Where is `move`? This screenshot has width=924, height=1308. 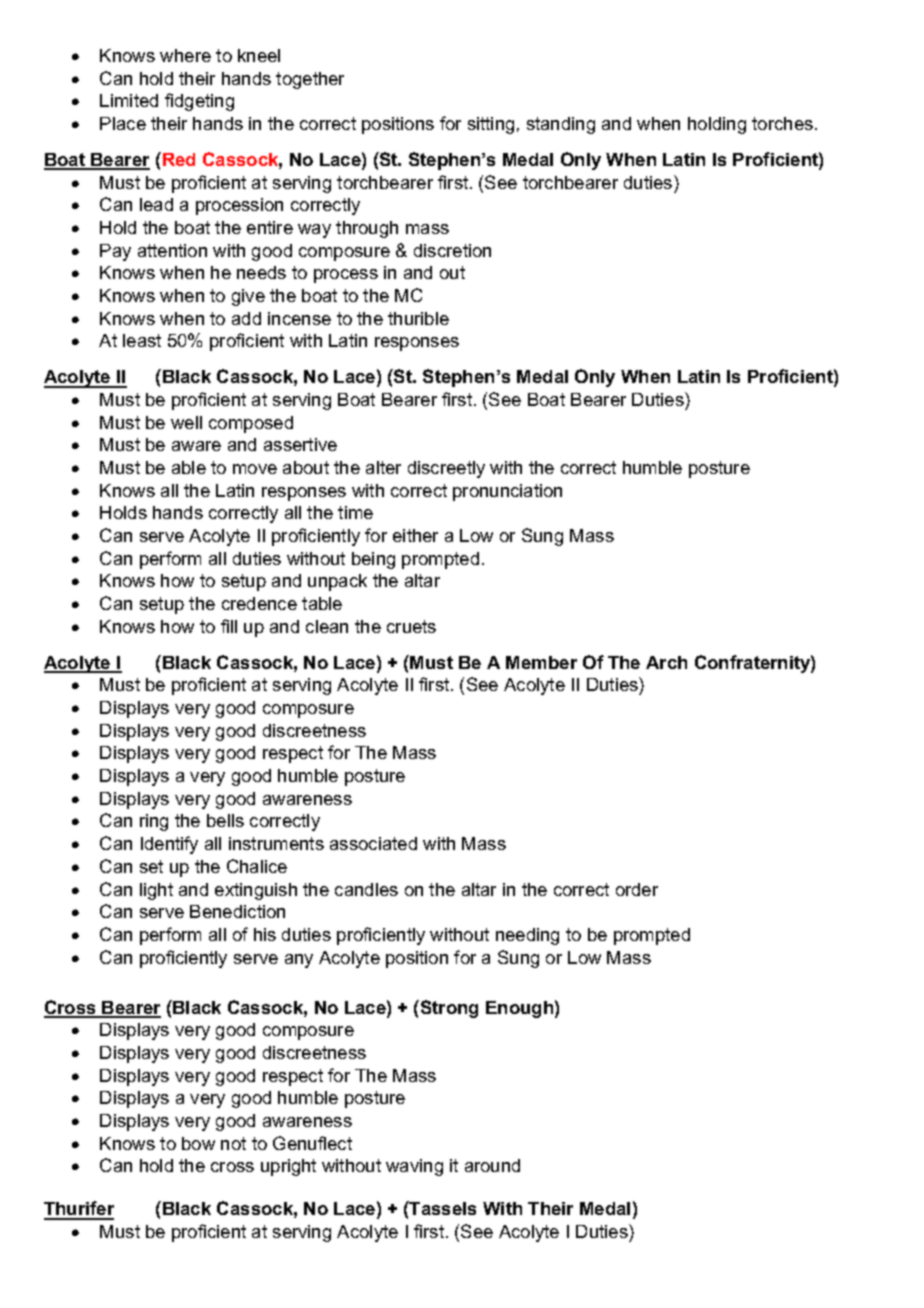
move is located at coordinates (255, 469).
